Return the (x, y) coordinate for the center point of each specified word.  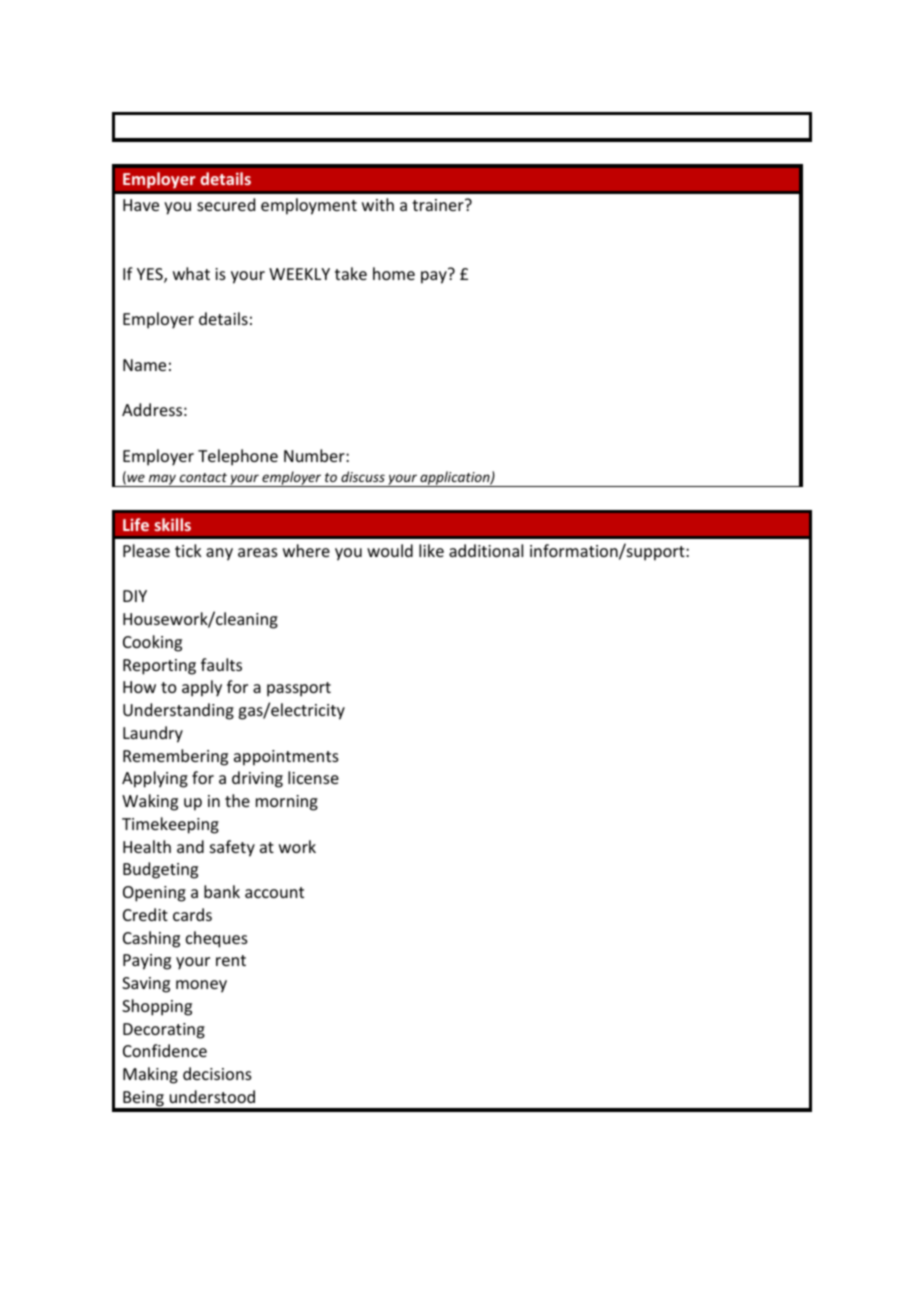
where (306, 550)
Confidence (165, 1050)
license (313, 777)
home (394, 273)
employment (309, 206)
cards (192, 914)
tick (188, 550)
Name (144, 365)
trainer (439, 205)
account (274, 892)
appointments (286, 758)
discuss (363, 476)
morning (287, 803)
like (431, 550)
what (191, 273)
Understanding (178, 711)
